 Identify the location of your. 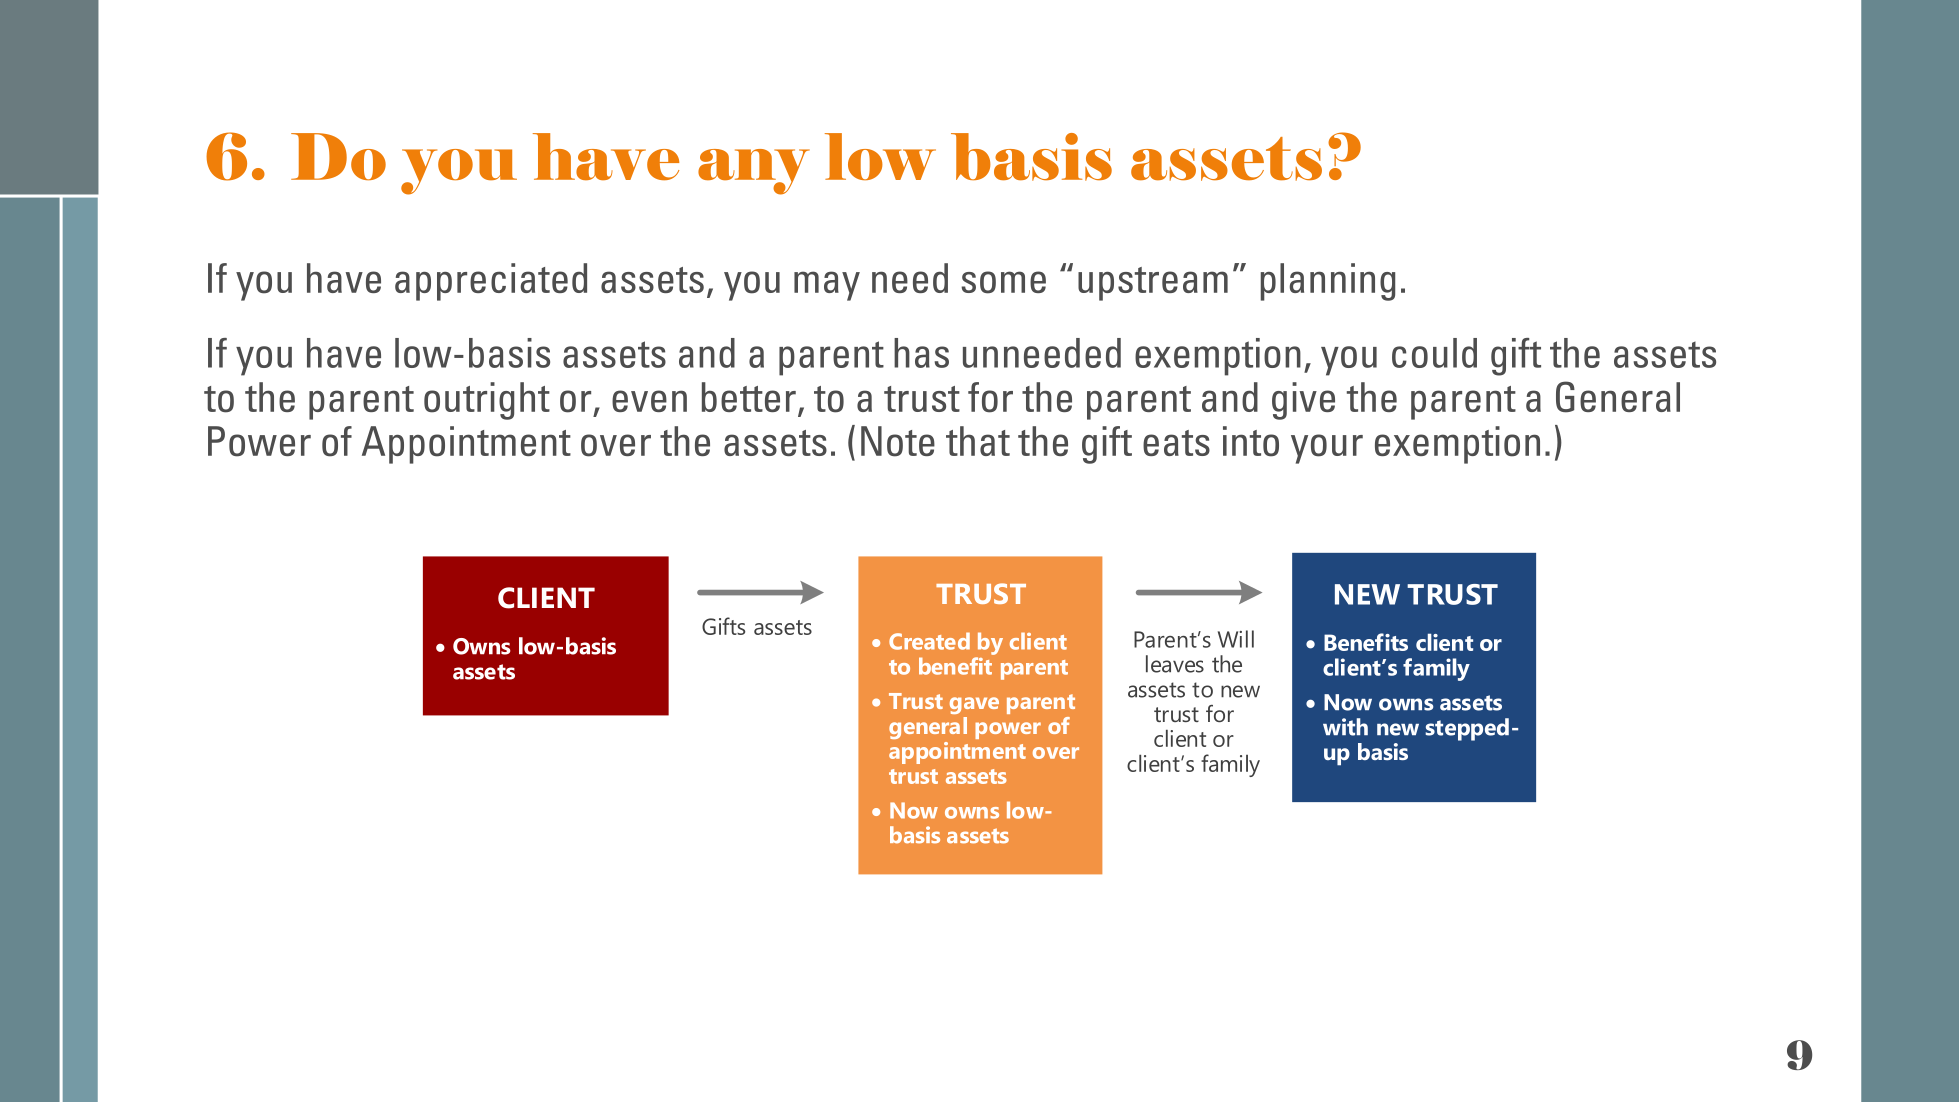
(1327, 449).
